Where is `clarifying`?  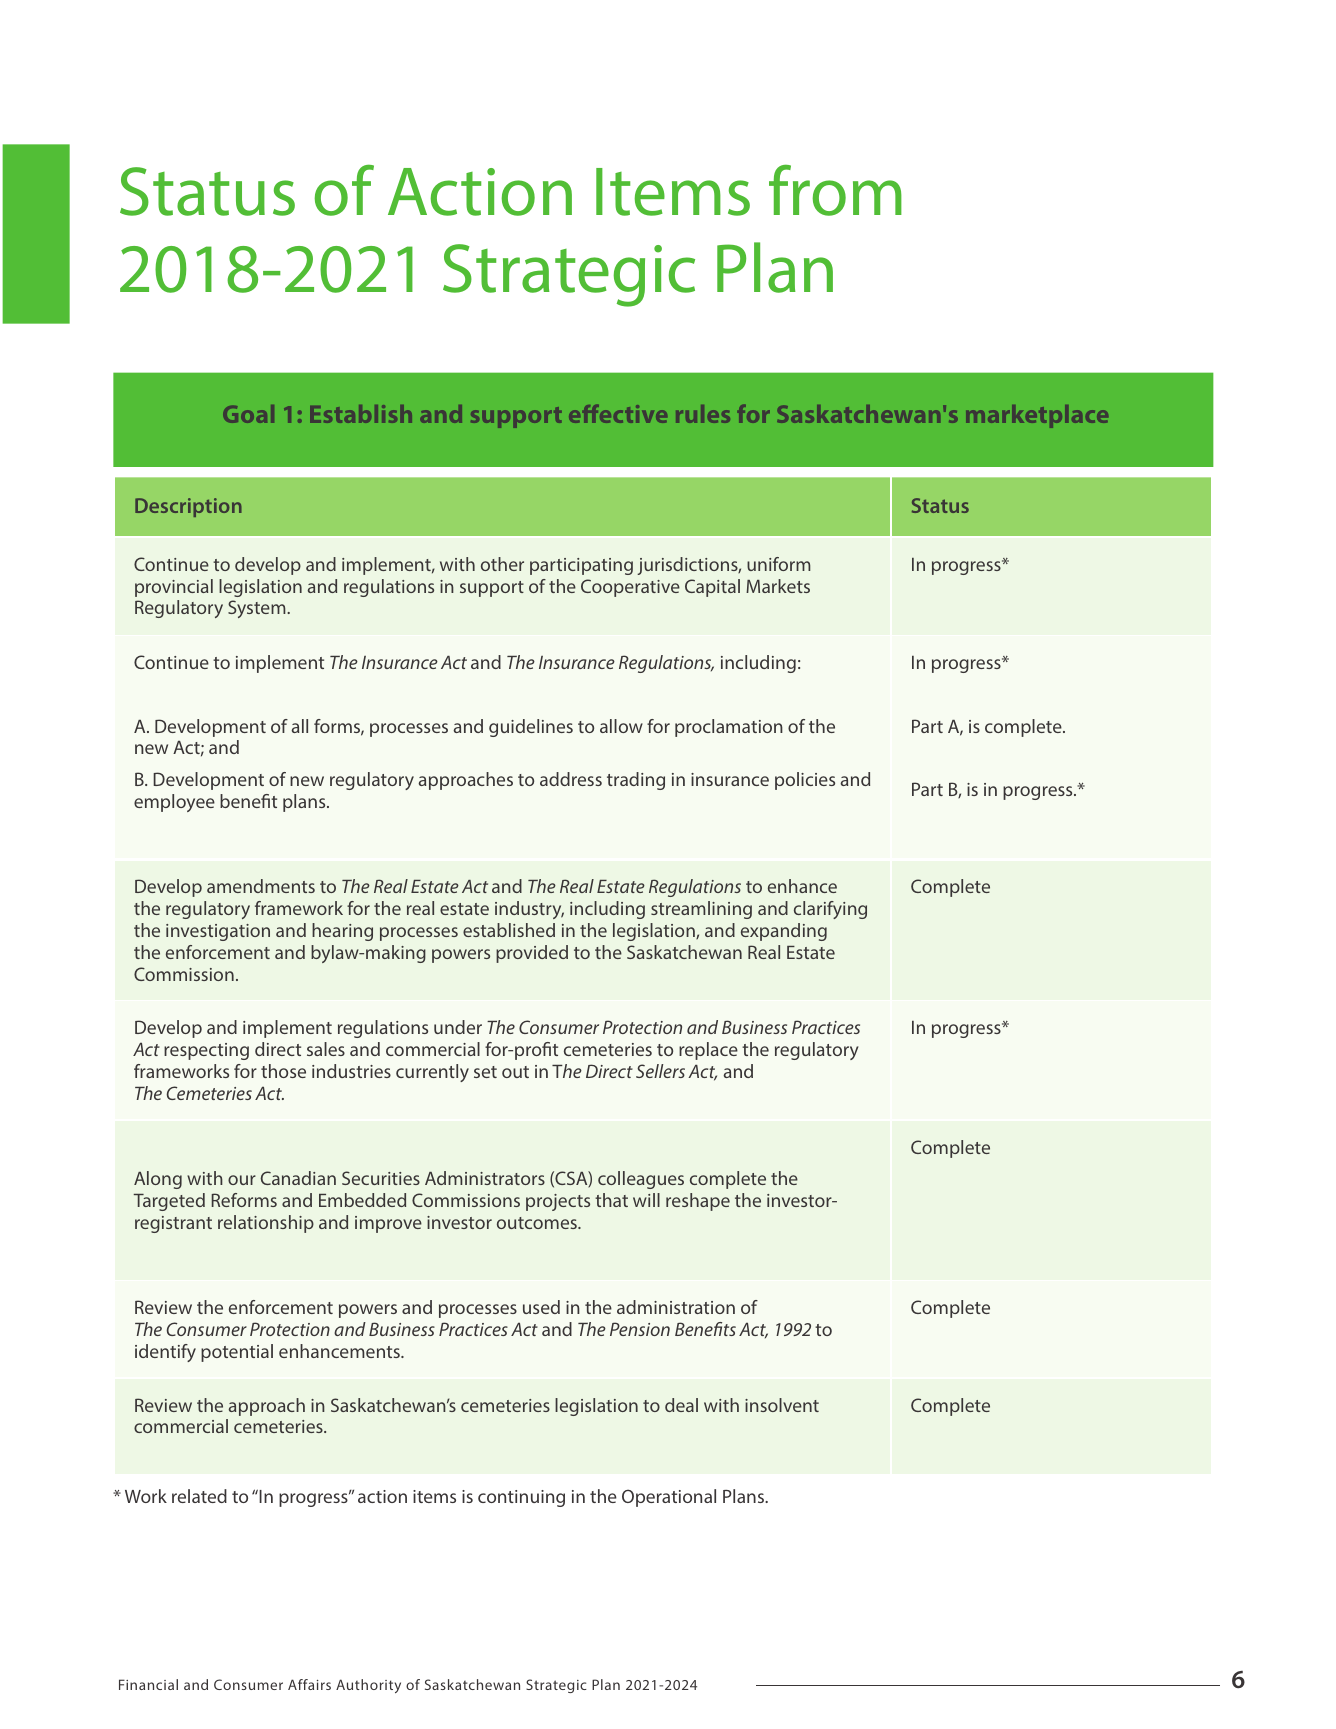
clarifying is located at coordinates (830, 910).
